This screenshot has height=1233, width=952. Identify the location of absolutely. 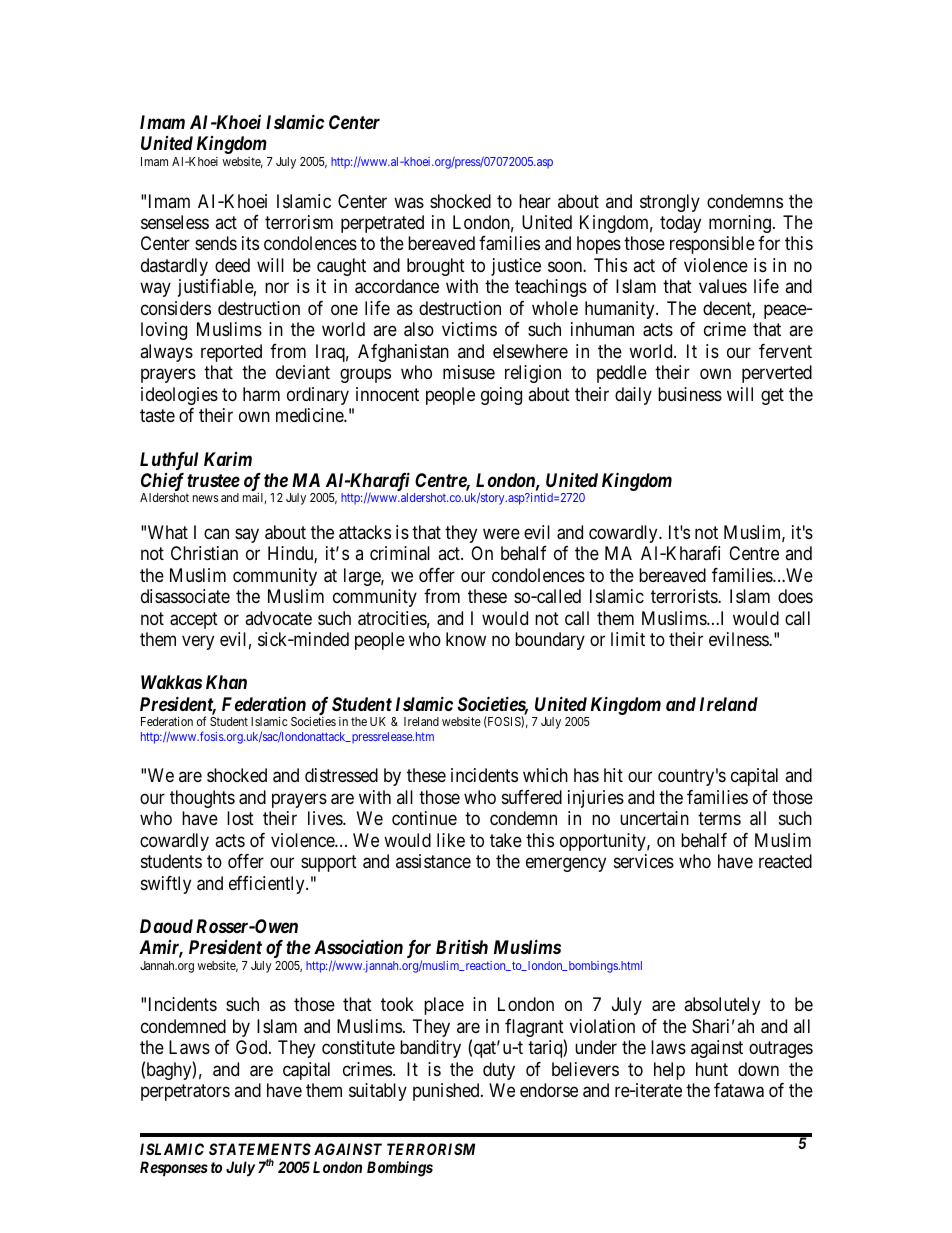
(722, 1006).
